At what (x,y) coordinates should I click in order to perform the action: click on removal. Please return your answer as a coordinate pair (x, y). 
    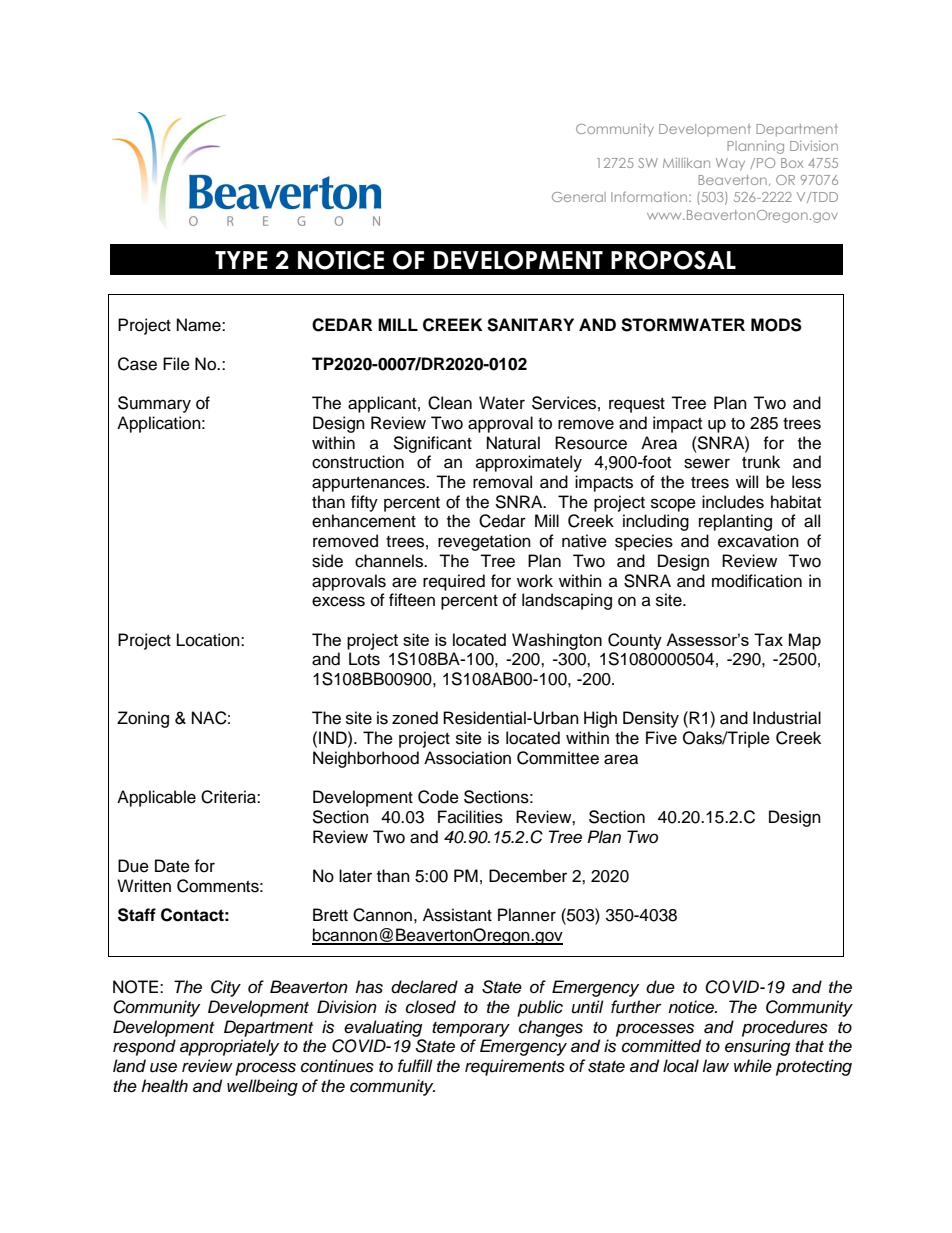
    Looking at the image, I should click on (502, 482).
